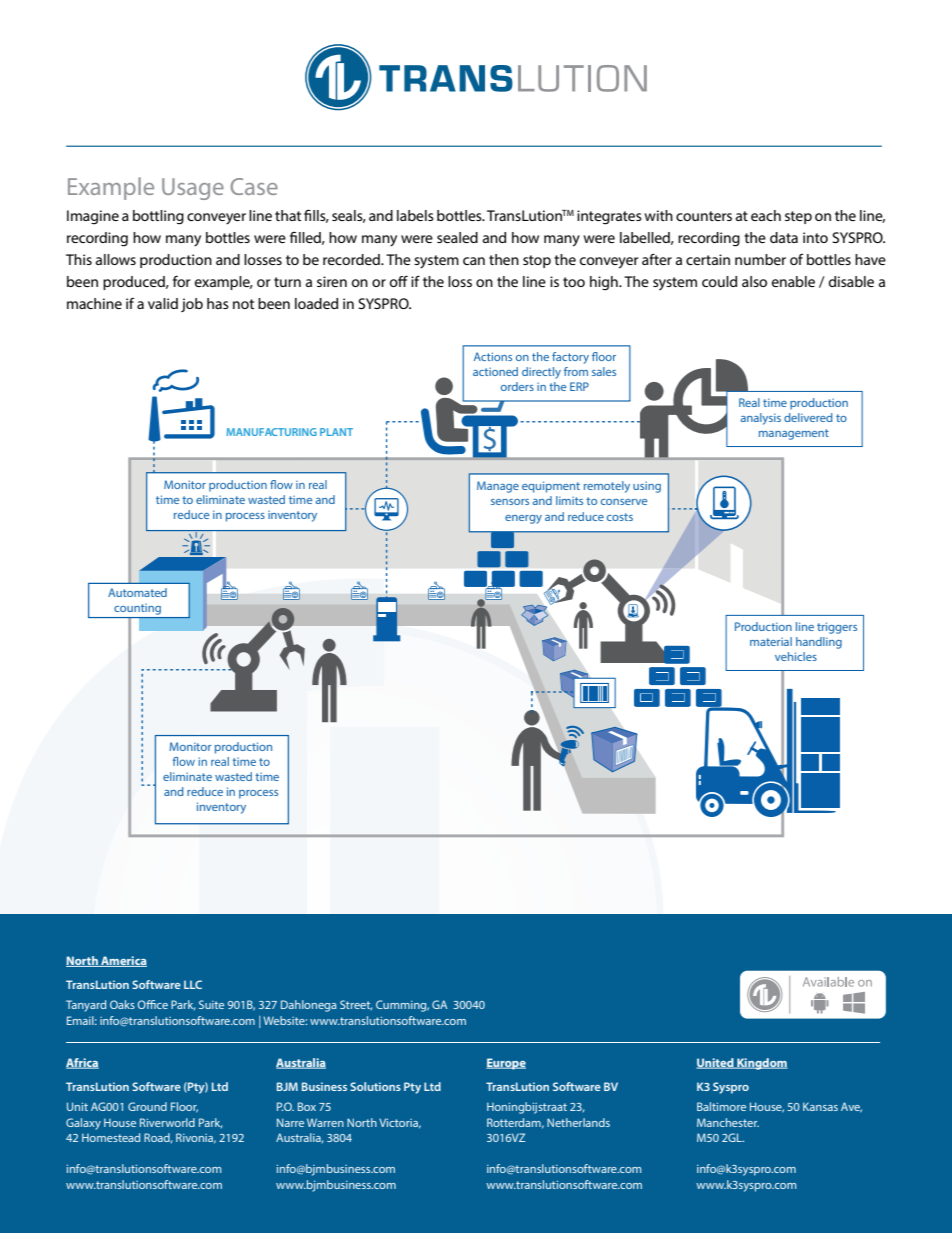 This document has height=1233, width=952. What do you see at coordinates (771, 641) in the document?
I see `material` at bounding box center [771, 641].
